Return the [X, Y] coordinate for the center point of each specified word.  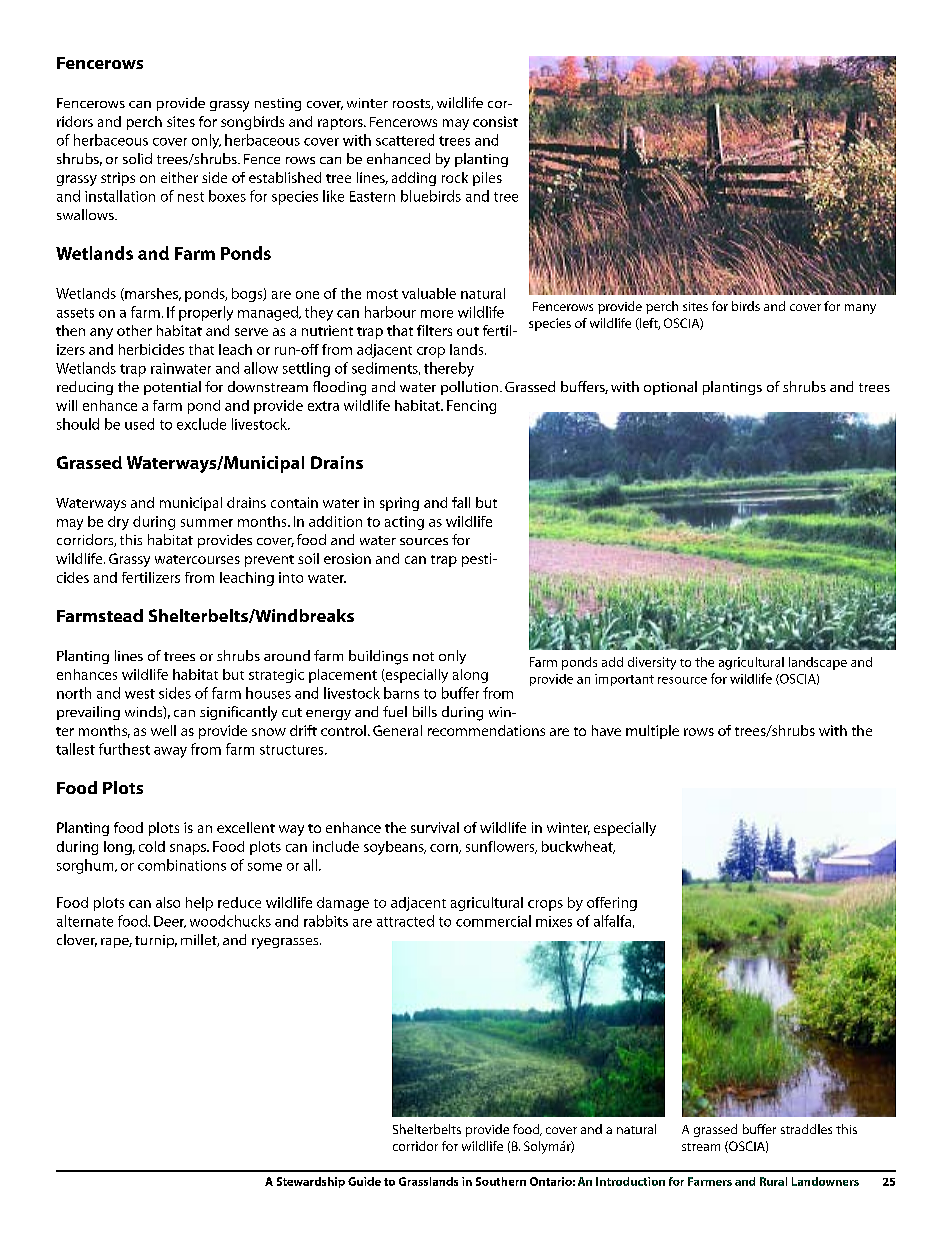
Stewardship [311, 1182]
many [860, 309]
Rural [773, 1181]
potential [172, 388]
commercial [493, 921]
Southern [501, 1181]
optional [670, 388]
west [140, 694]
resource [682, 680]
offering [612, 904]
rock [455, 177]
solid [137, 158]
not [423, 656]
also [168, 902]
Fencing [471, 407]
